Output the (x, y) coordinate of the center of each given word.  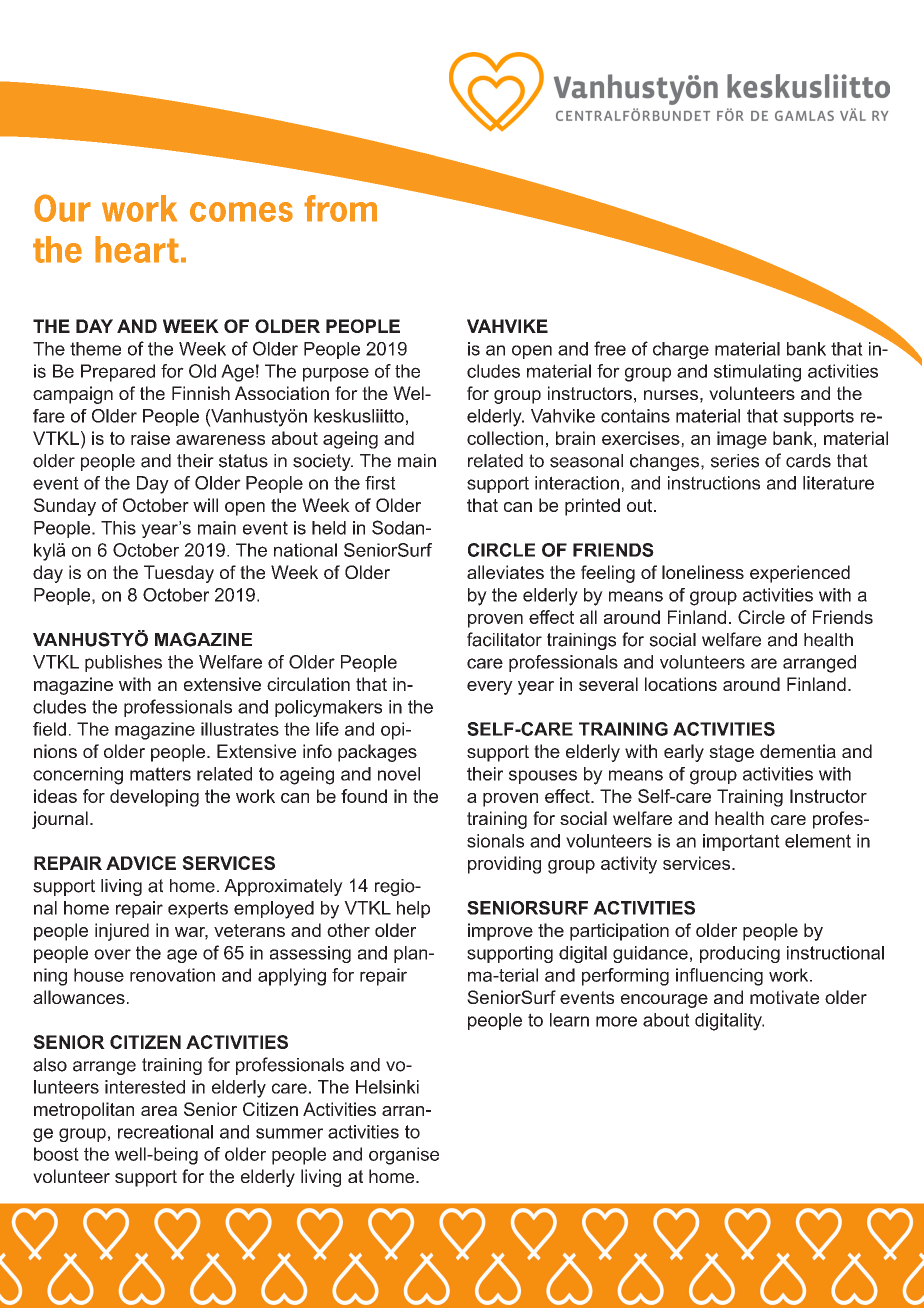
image (742, 440)
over (112, 954)
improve (500, 932)
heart (137, 249)
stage (731, 753)
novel (399, 774)
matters (160, 774)
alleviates (505, 572)
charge (681, 350)
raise (150, 438)
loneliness (703, 572)
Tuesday (179, 574)
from (340, 208)
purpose (336, 374)
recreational (165, 1132)
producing (740, 954)
